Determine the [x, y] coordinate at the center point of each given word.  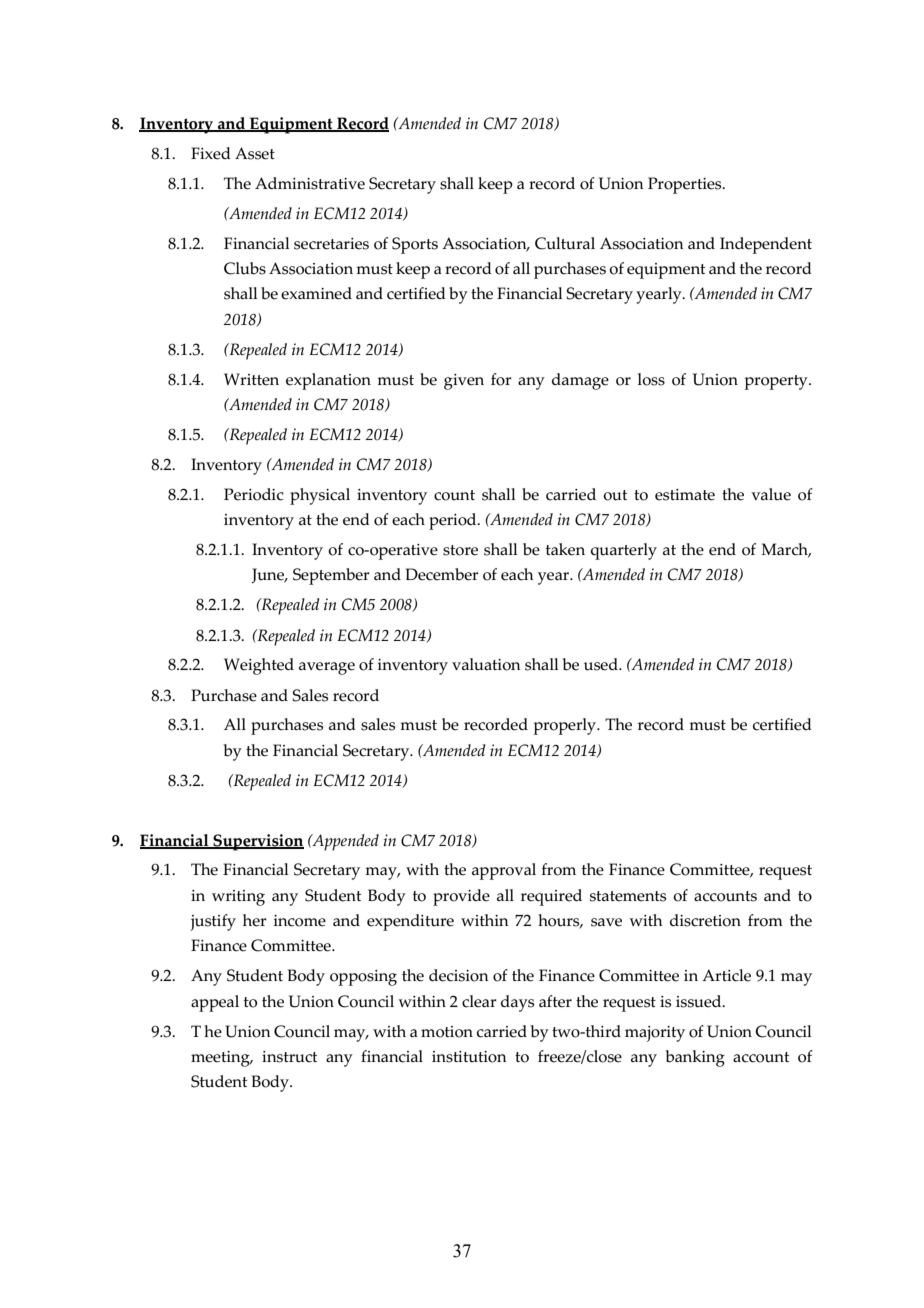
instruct [289, 1057]
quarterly [624, 551]
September [331, 576]
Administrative [310, 183]
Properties [686, 185]
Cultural [565, 243]
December [442, 574]
